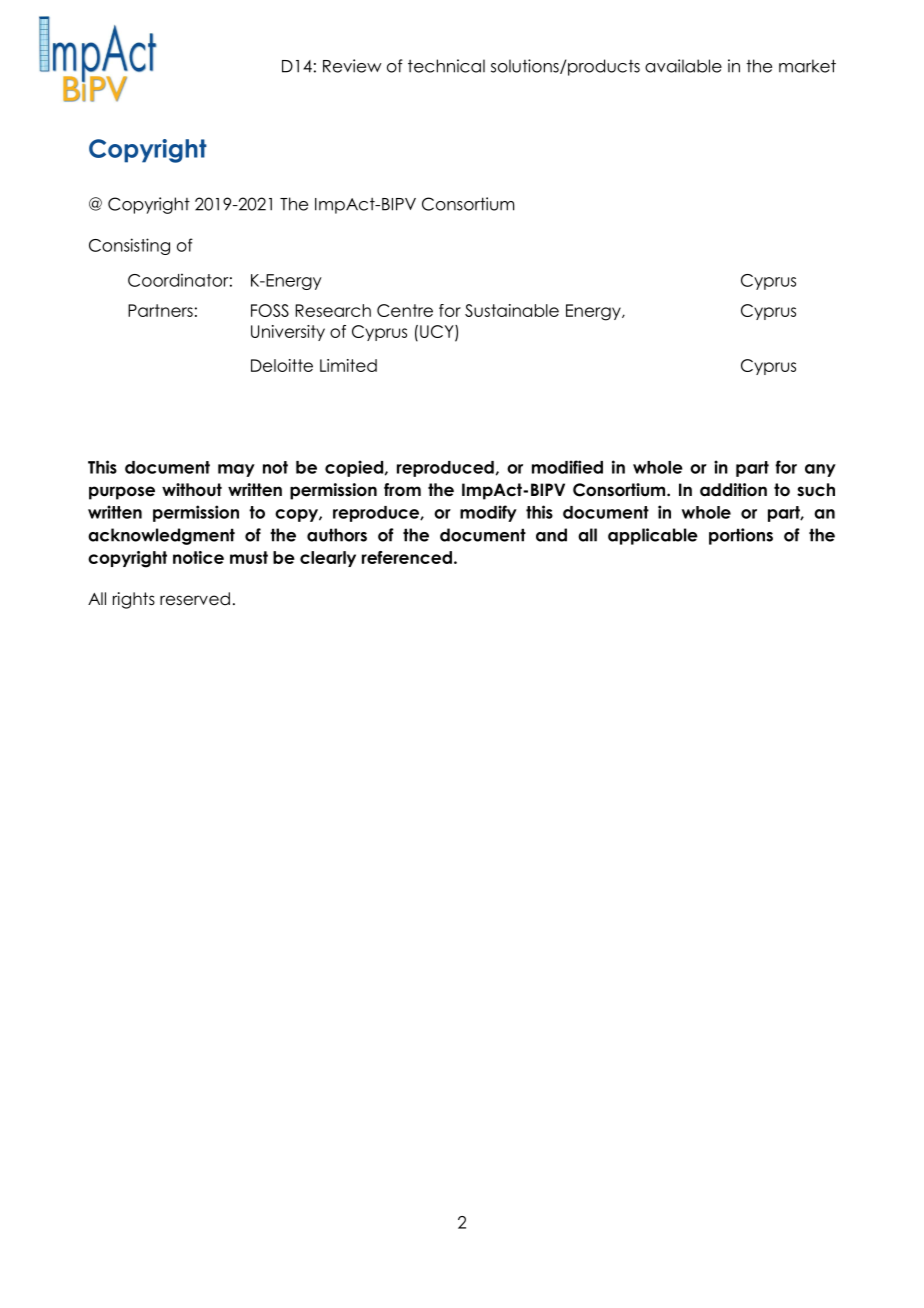 The width and height of the image is (924, 1308). Describe the element at coordinates (567, 467) in the image. I see `modified` at that location.
